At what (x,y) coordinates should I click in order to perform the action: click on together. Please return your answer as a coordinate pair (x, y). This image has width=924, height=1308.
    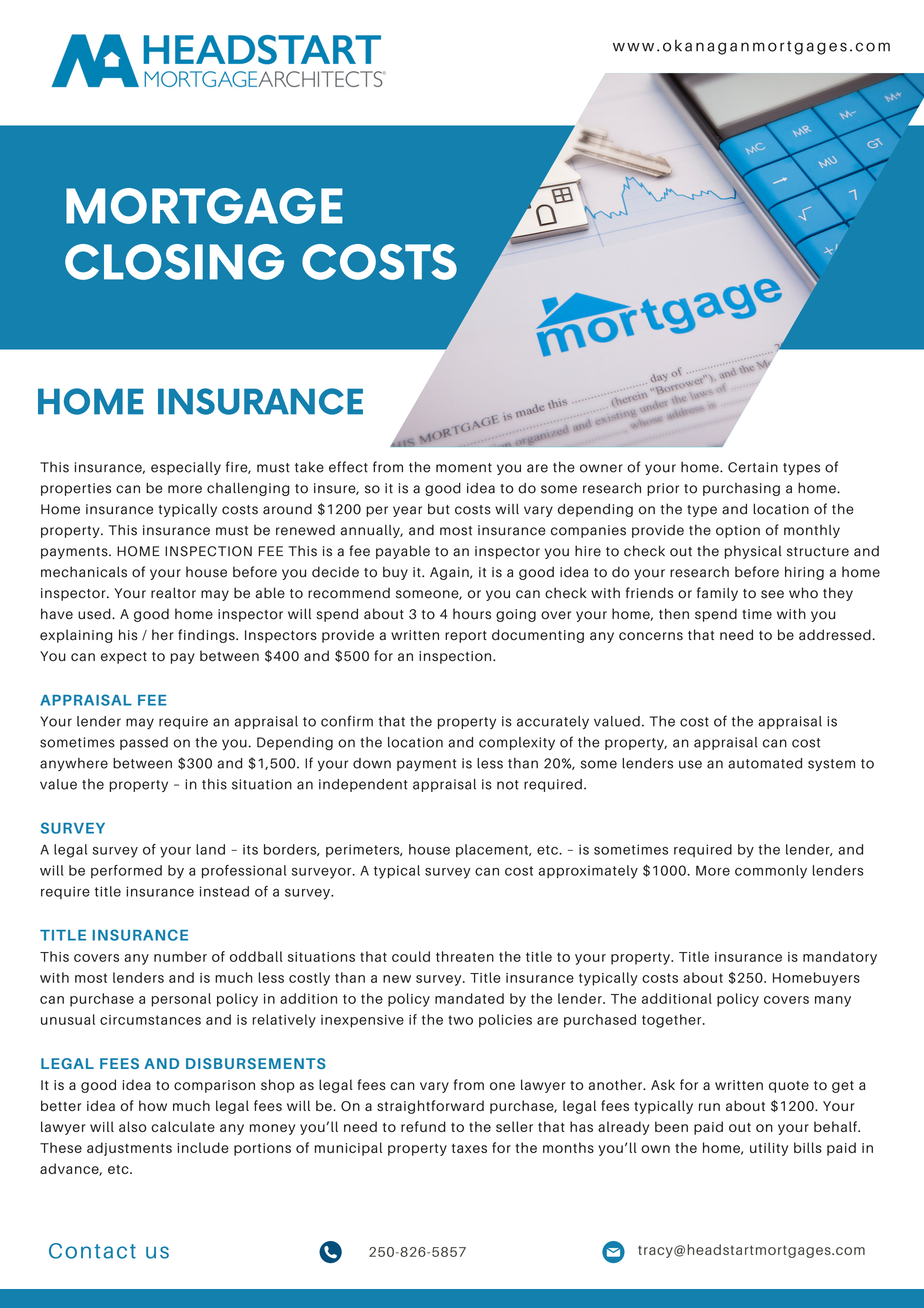
    Looking at the image, I should click on (673, 1021).
